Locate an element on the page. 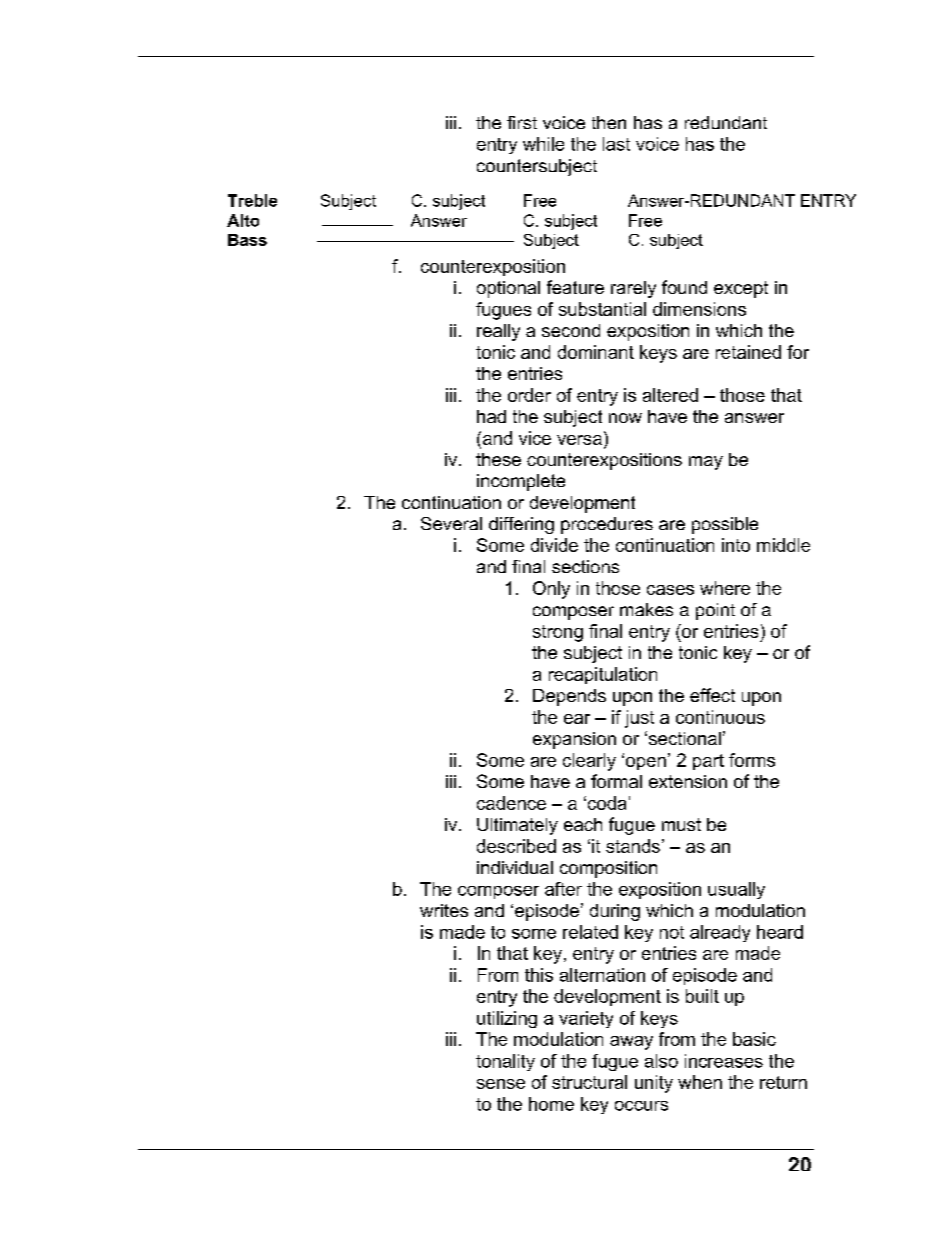  cadence is located at coordinates (511, 803).
